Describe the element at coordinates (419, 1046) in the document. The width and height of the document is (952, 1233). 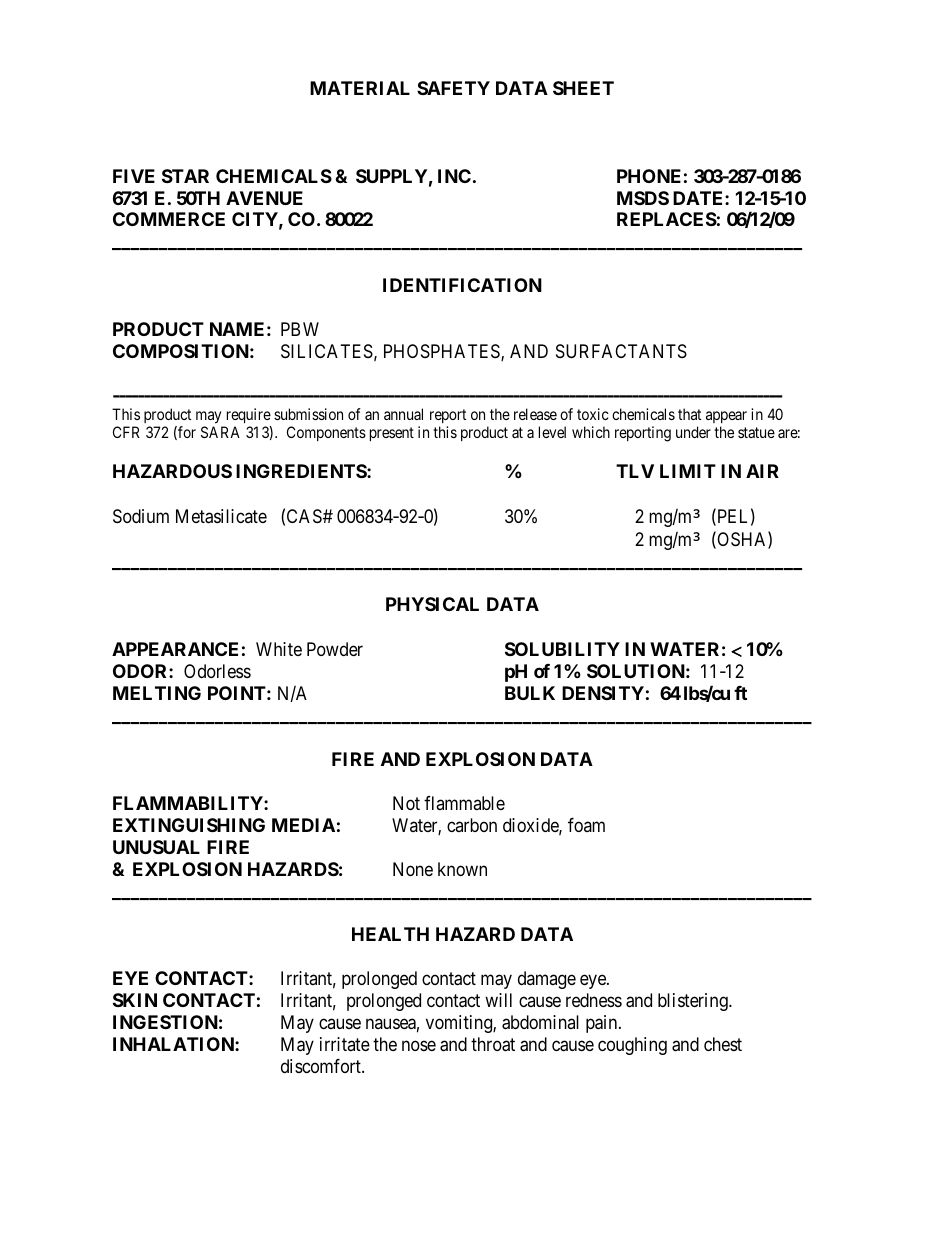
I see `nose` at that location.
